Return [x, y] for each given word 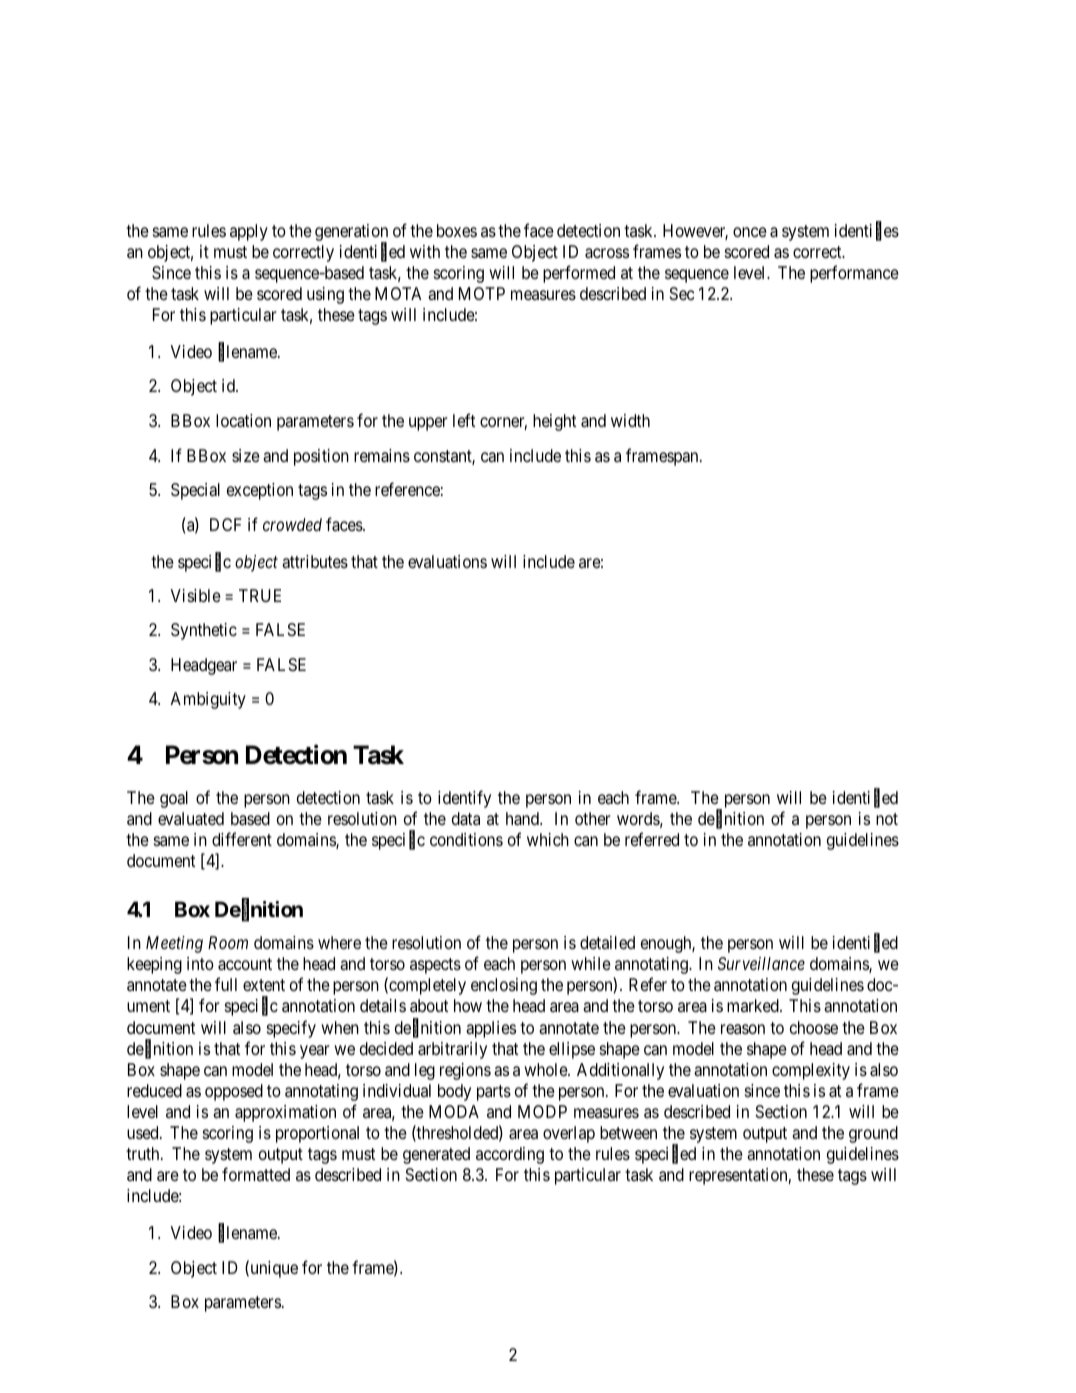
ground [873, 1134]
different [242, 839]
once [750, 232]
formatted [256, 1174]
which [548, 839]
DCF [225, 524]
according [510, 1155]
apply [249, 232]
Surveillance [761, 963]
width [630, 420]
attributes [315, 562]
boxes [457, 230]
